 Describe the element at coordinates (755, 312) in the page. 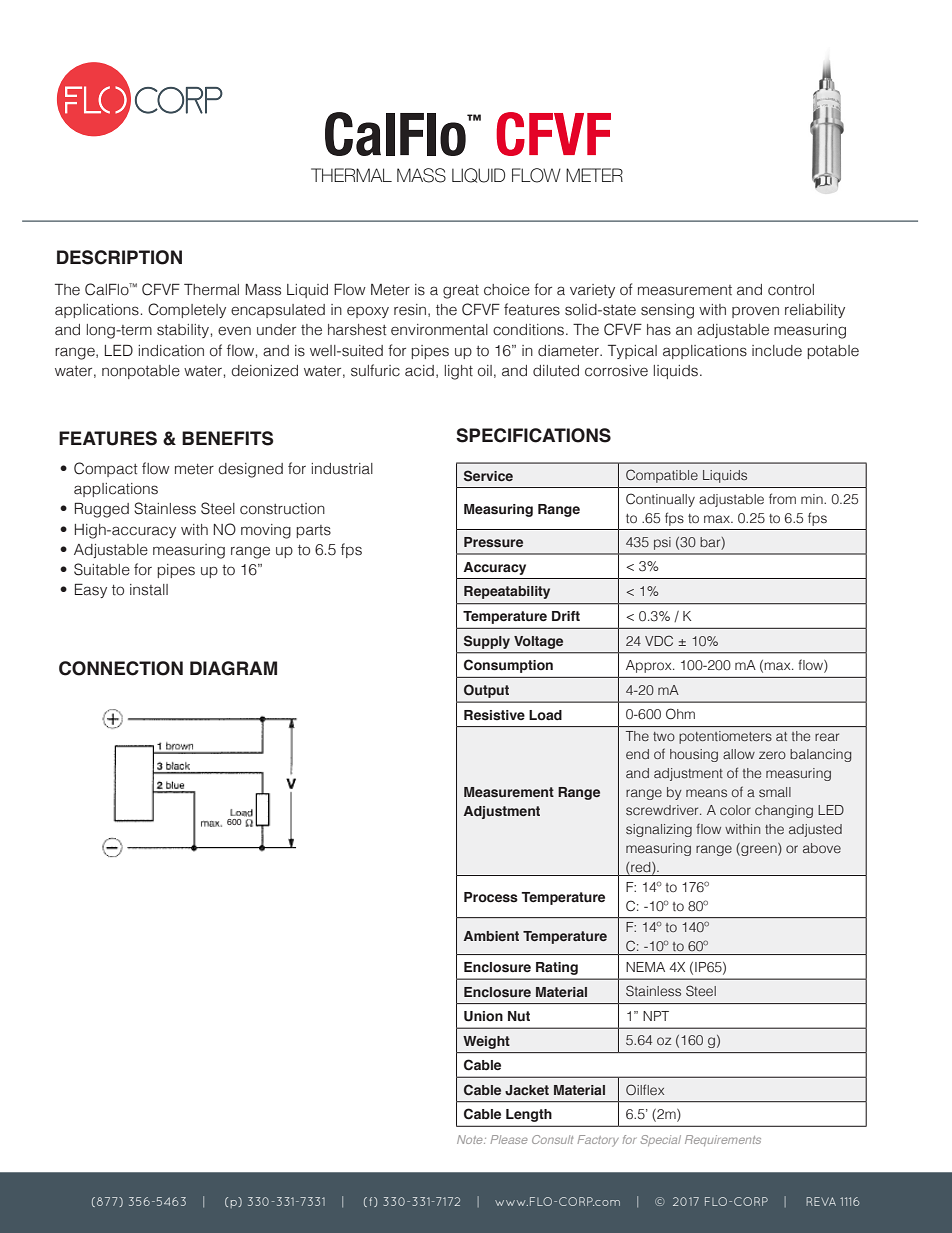

I see `proven` at that location.
